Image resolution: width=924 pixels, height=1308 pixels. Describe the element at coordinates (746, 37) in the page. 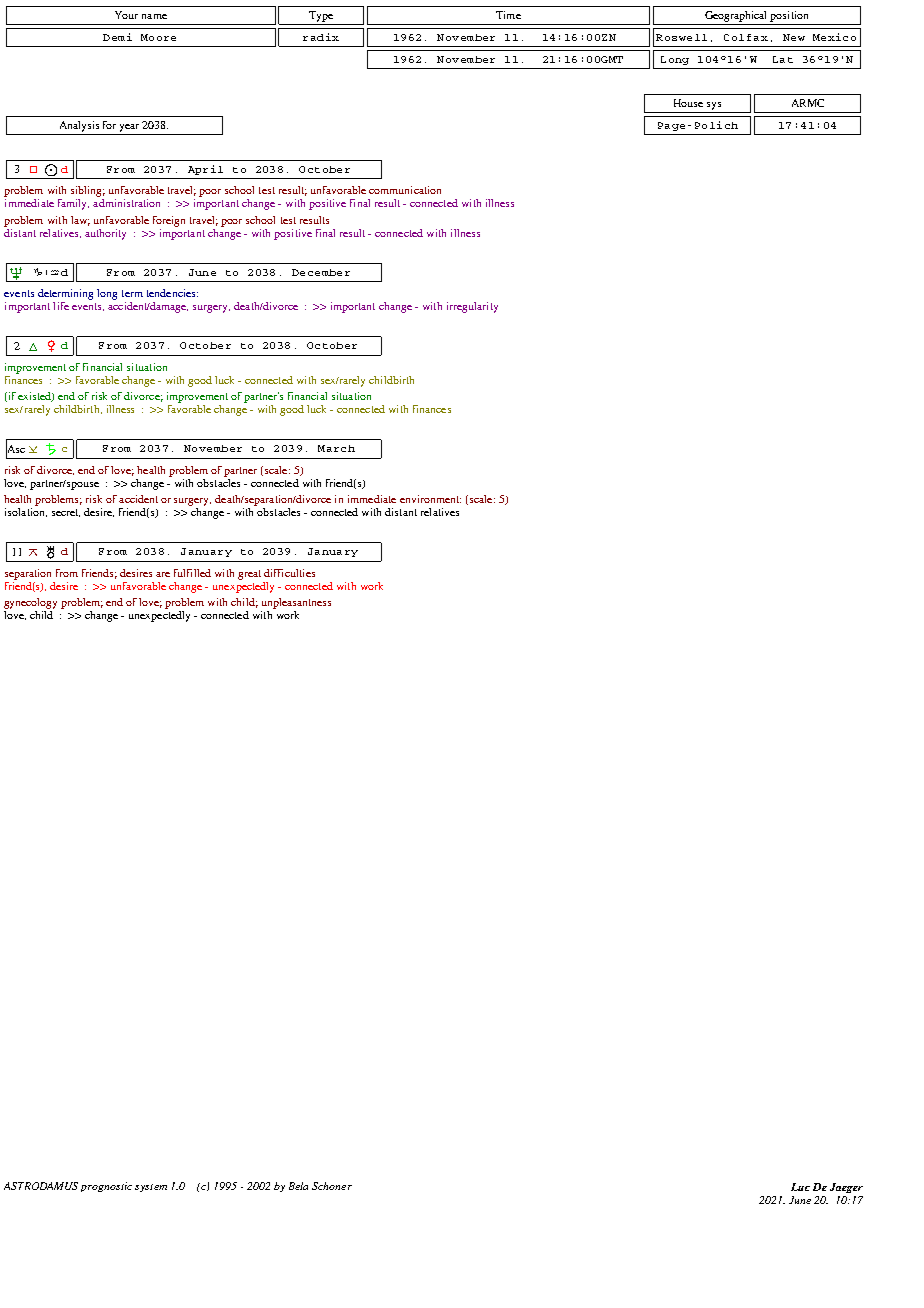

I see `Colfax` at that location.
